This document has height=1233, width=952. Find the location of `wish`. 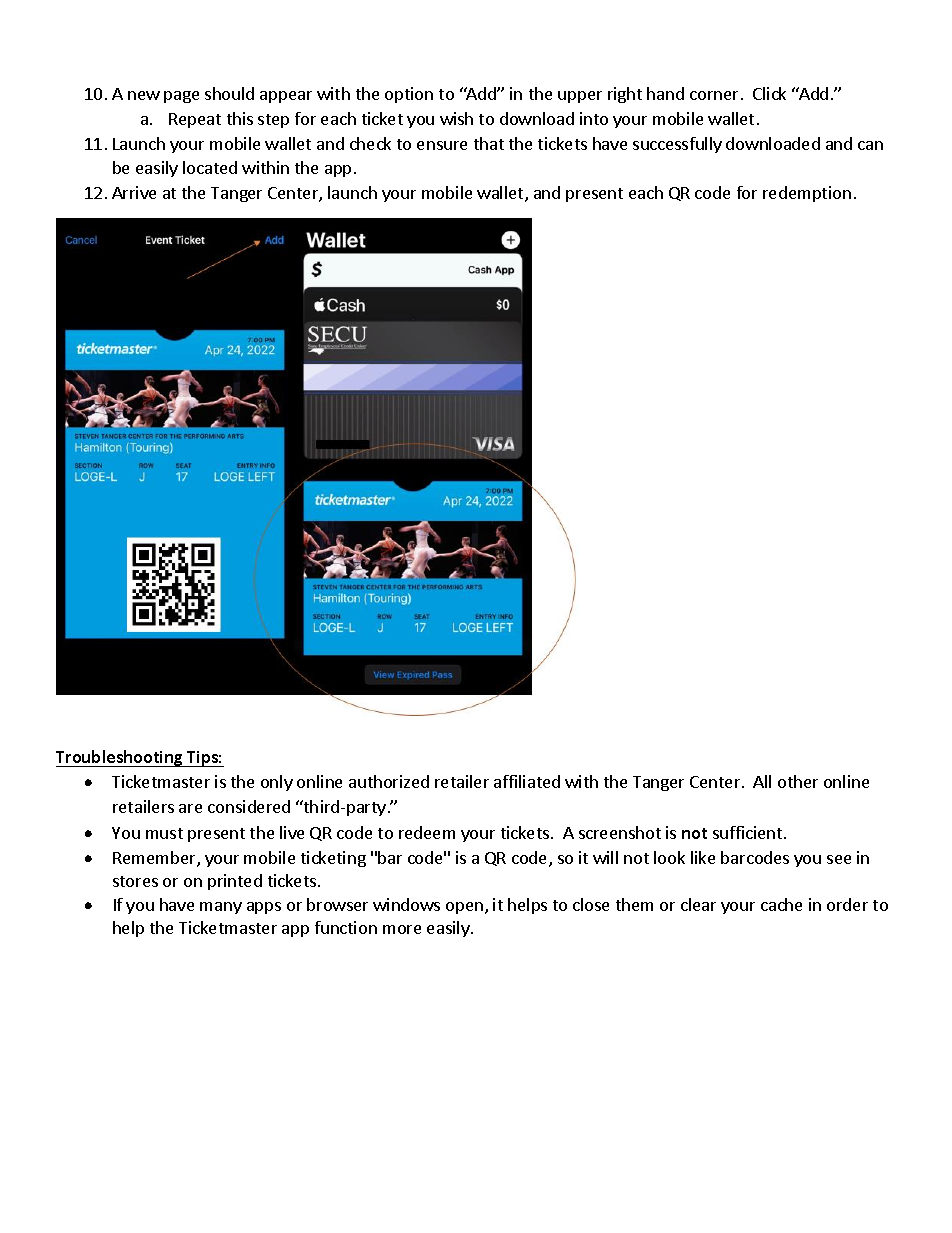

wish is located at coordinates (456, 118).
